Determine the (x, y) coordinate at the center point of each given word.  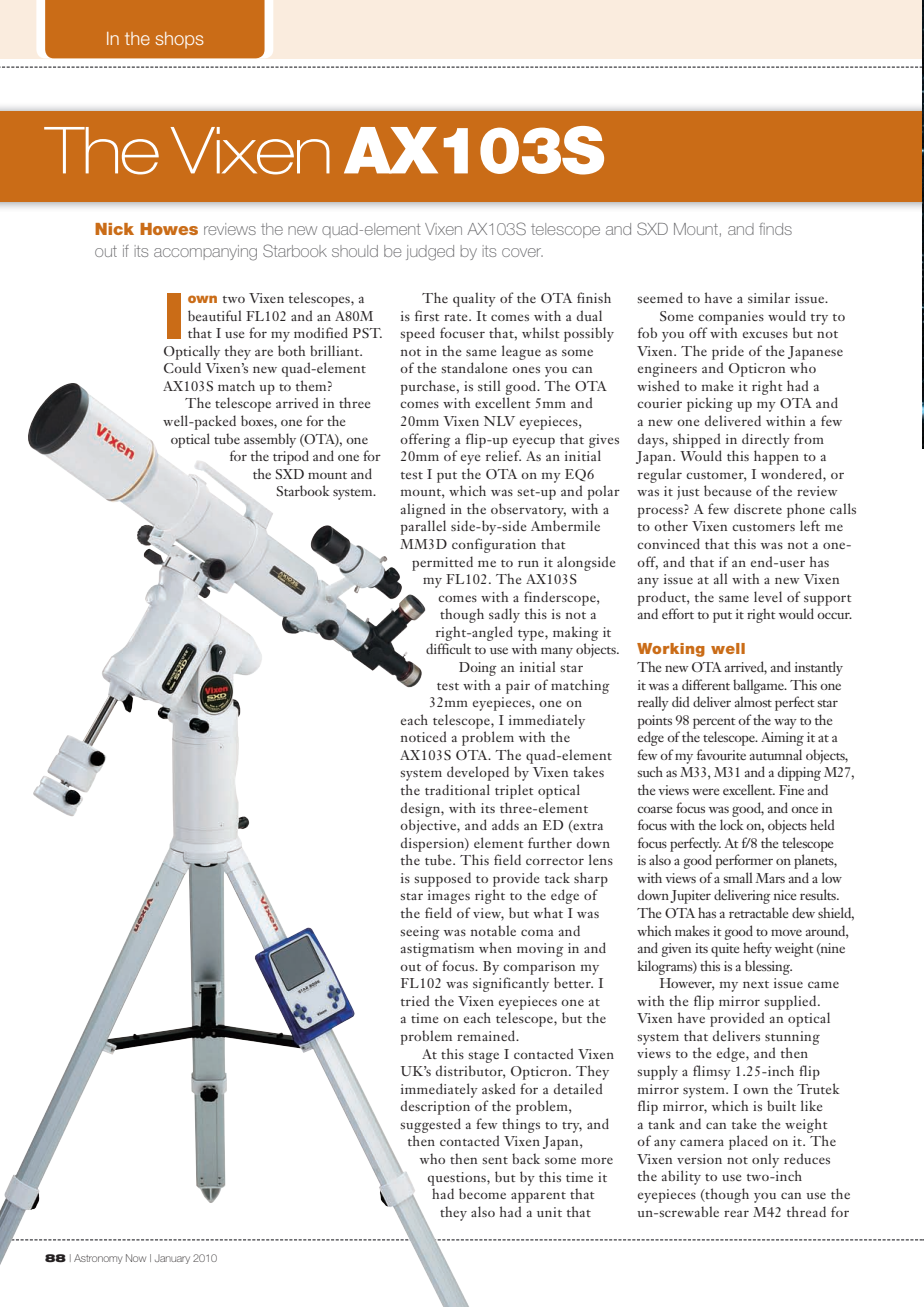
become (482, 1193)
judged (430, 253)
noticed (423, 736)
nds (779, 229)
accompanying (205, 253)
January (172, 1259)
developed (478, 773)
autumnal (776, 754)
